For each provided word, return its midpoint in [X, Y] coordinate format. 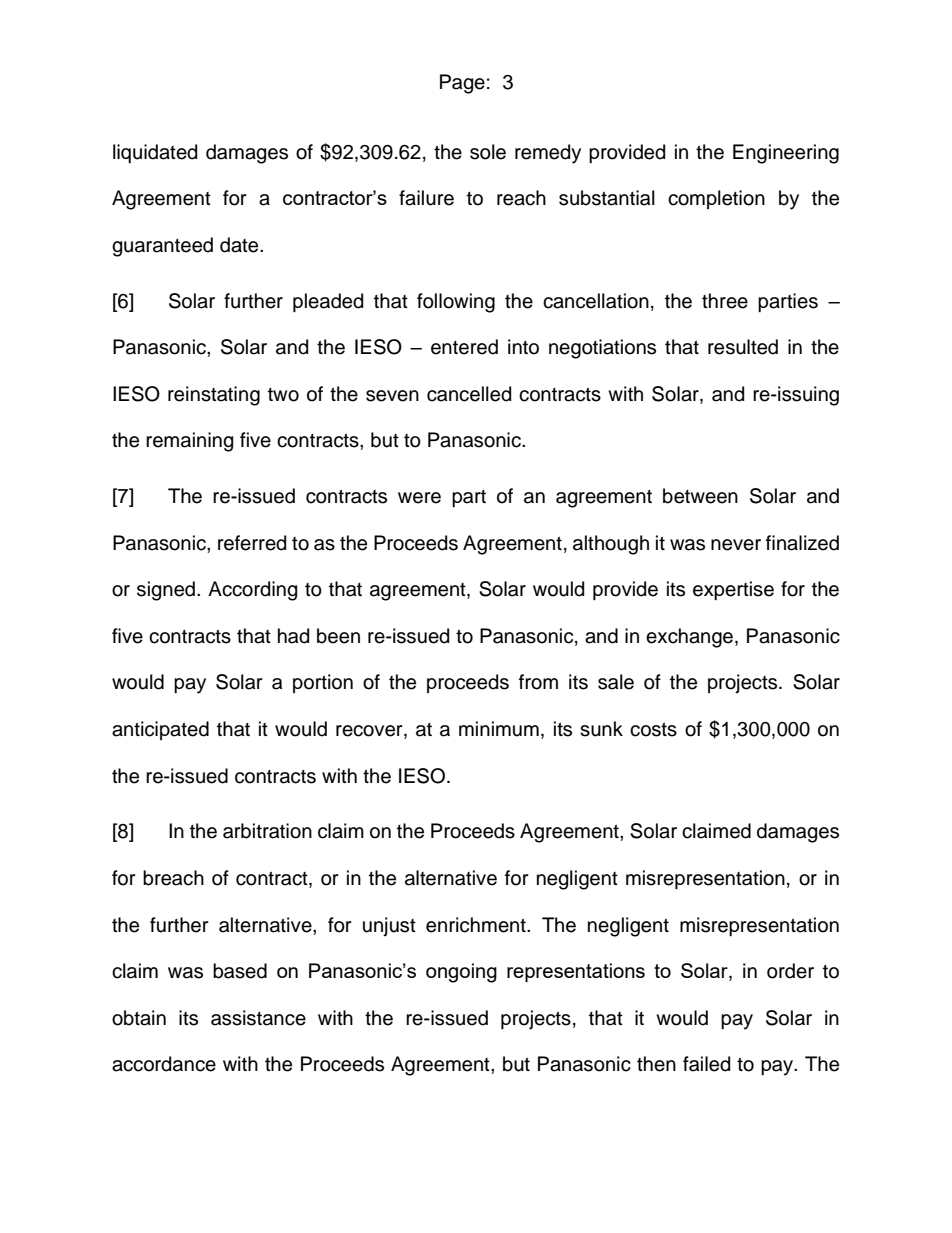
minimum [499, 729]
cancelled [469, 394]
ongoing [461, 973]
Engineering [786, 154]
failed [706, 1064]
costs [653, 730]
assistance [258, 1018]
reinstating [214, 396]
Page [462, 84]
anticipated [160, 730]
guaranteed [162, 247]
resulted [743, 347]
